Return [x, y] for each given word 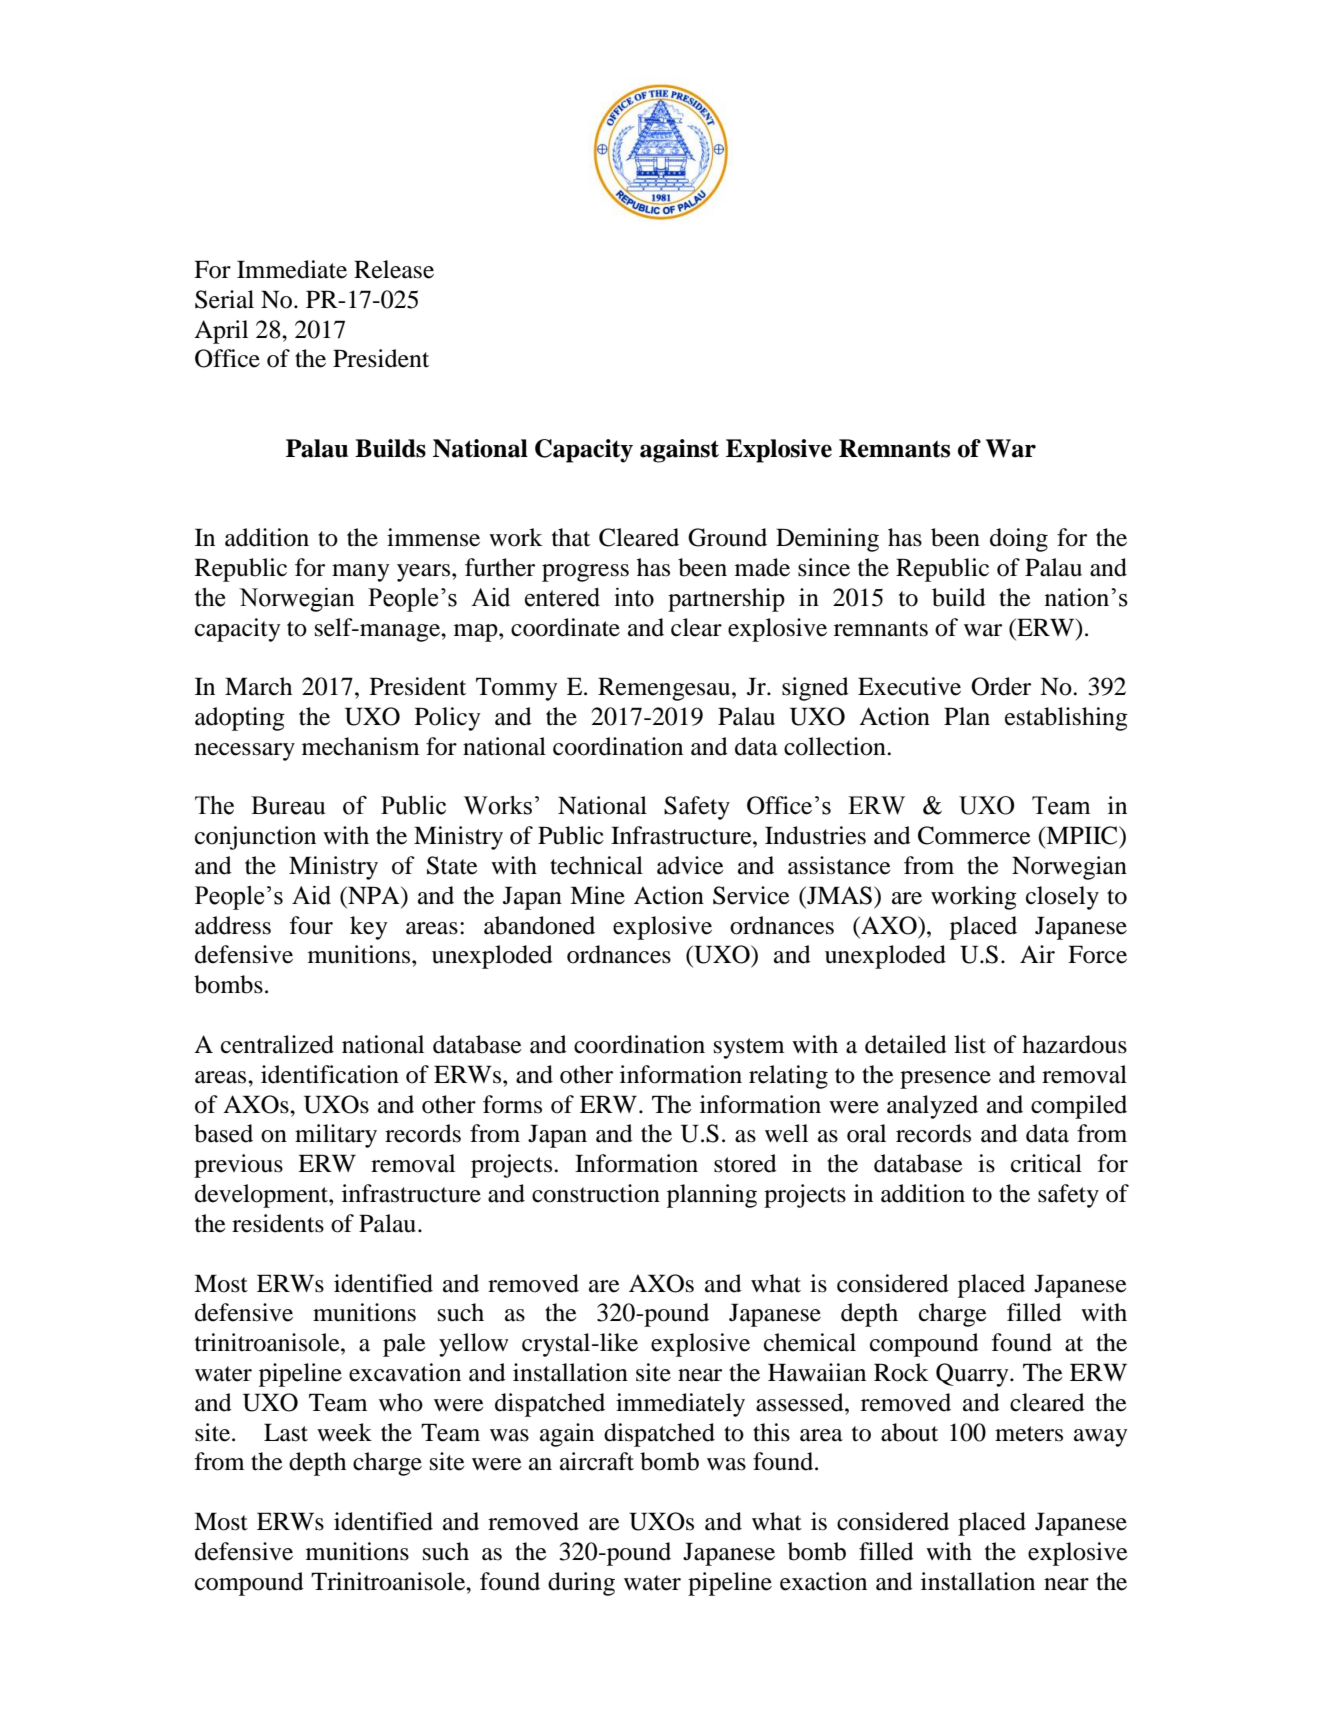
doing [1019, 540]
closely [1062, 898]
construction [596, 1193]
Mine [597, 895]
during [581, 1584]
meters [1029, 1434]
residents [278, 1223]
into [634, 597]
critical [1046, 1163]
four [311, 925]
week [344, 1432]
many [361, 573]
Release [394, 269]
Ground [727, 537]
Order [1001, 686]
